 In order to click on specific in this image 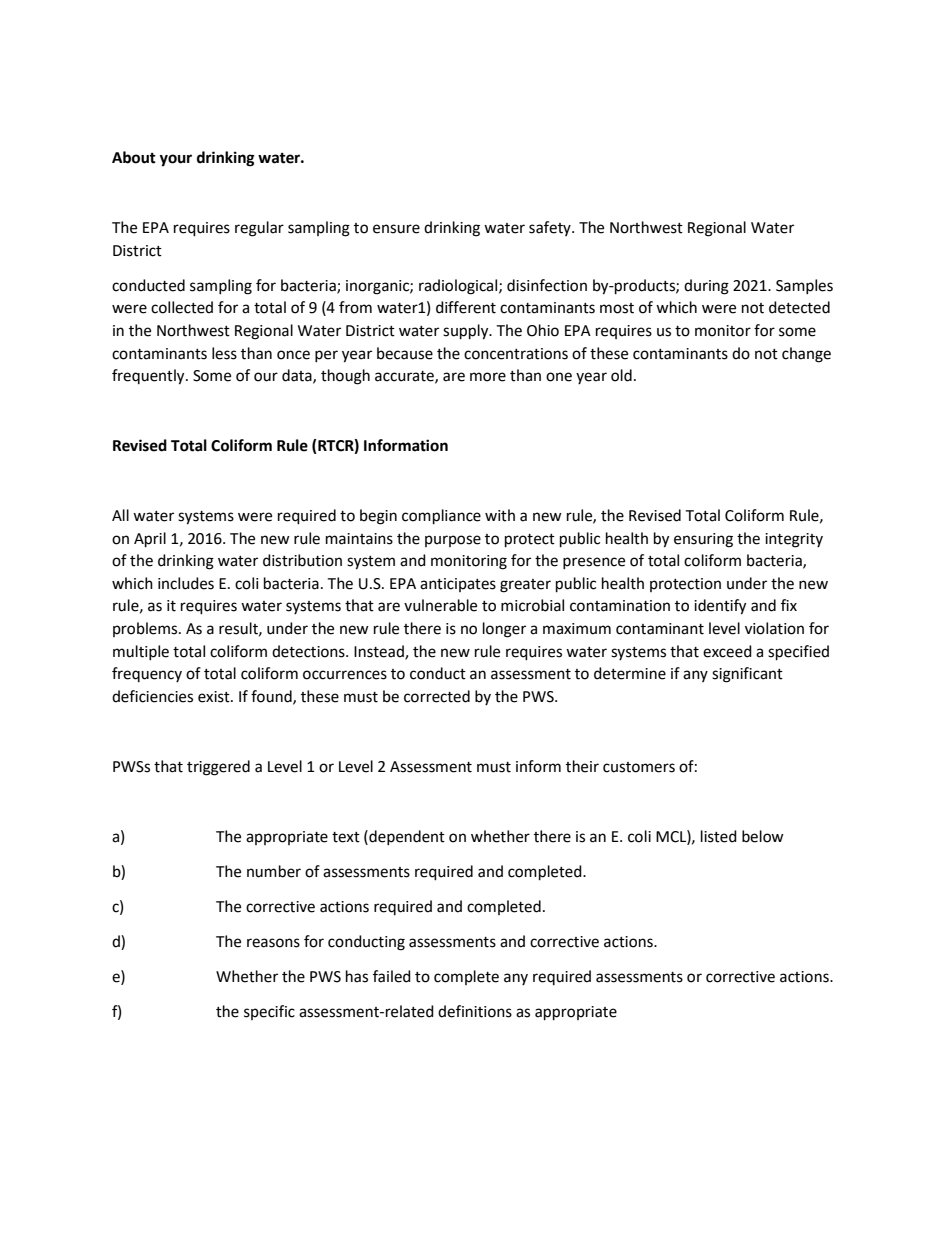, I will do `click(269, 1012)`.
